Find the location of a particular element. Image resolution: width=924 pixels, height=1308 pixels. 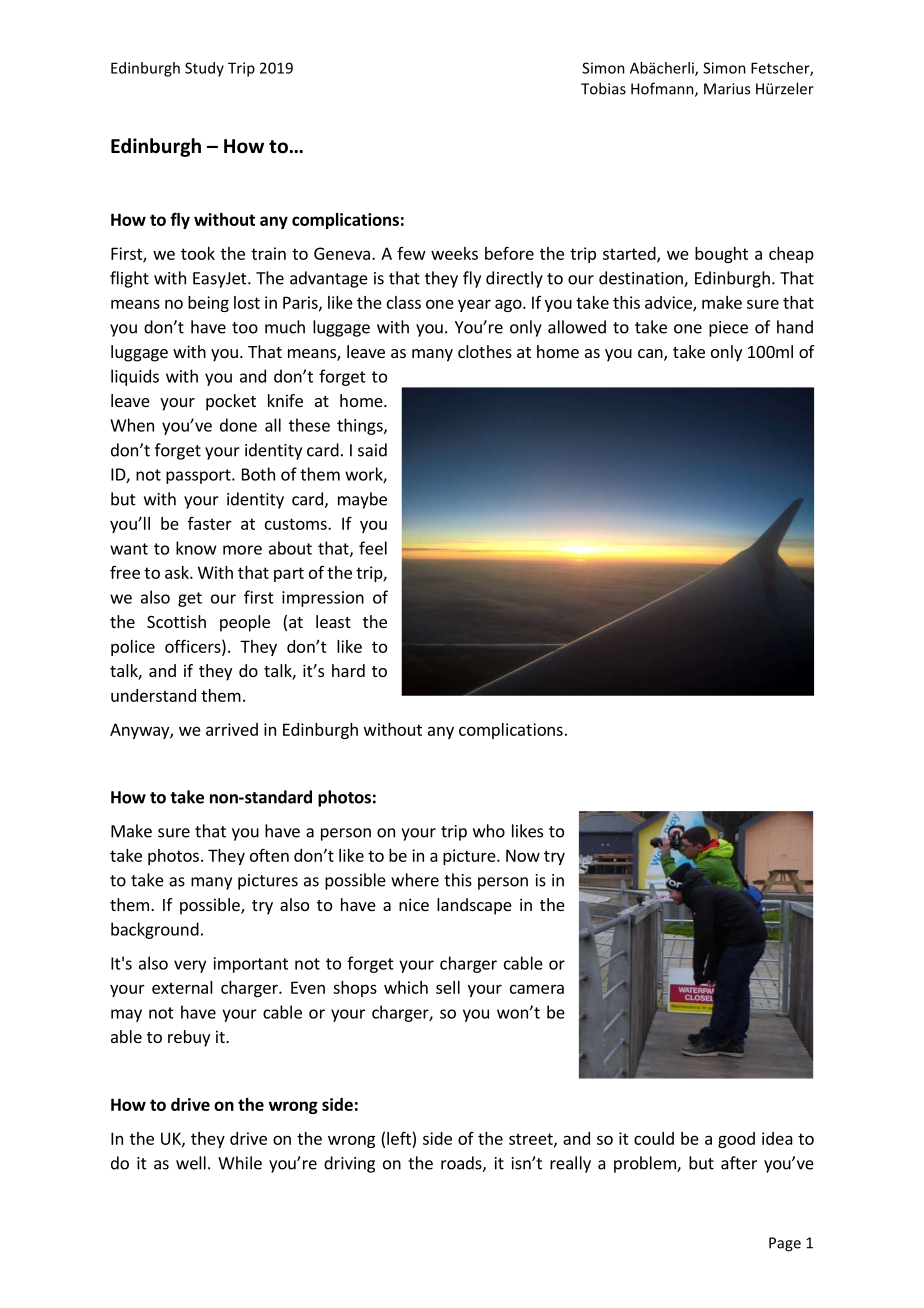

well is located at coordinates (191, 1163).
